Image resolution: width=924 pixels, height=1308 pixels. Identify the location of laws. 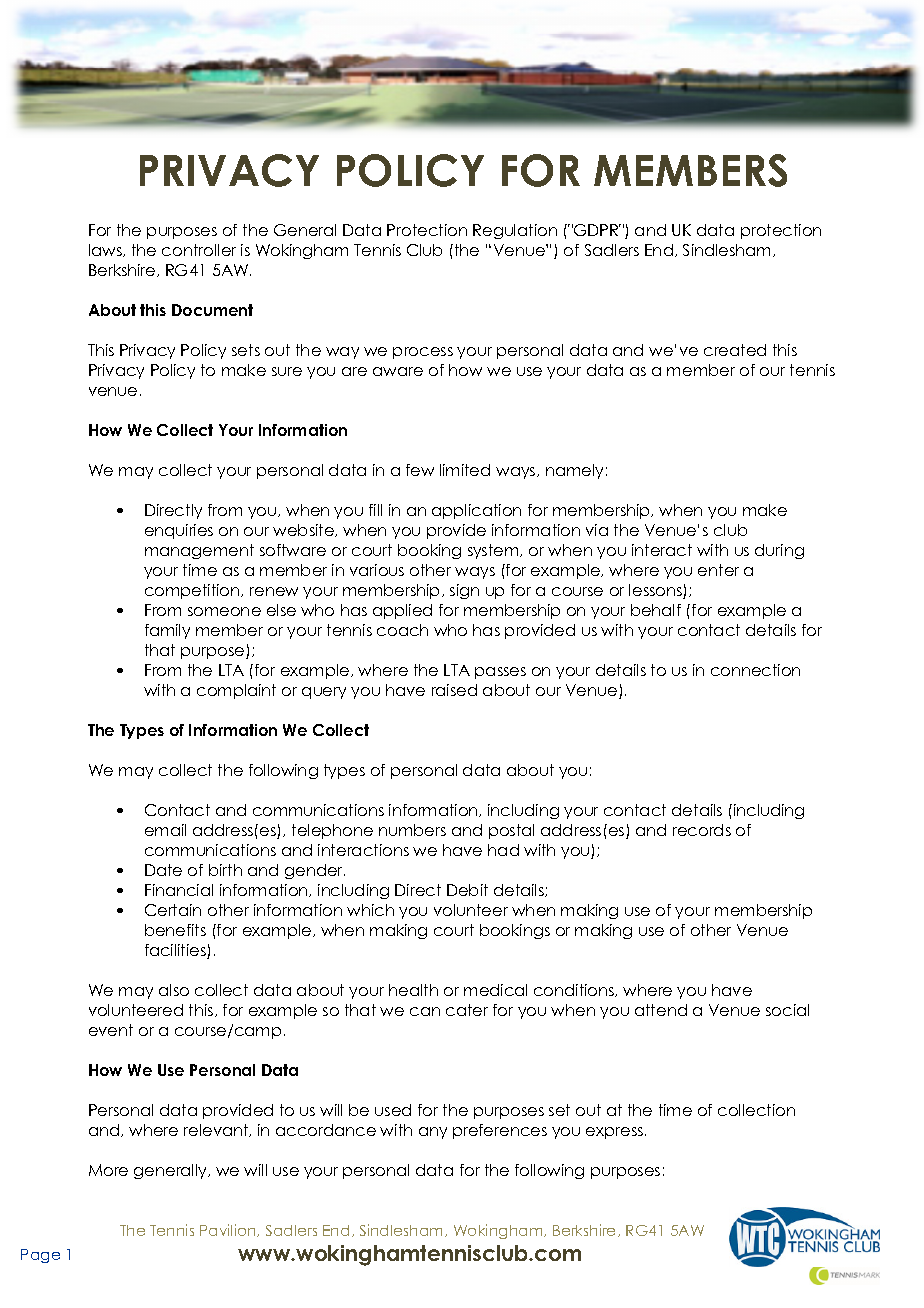
(106, 250).
